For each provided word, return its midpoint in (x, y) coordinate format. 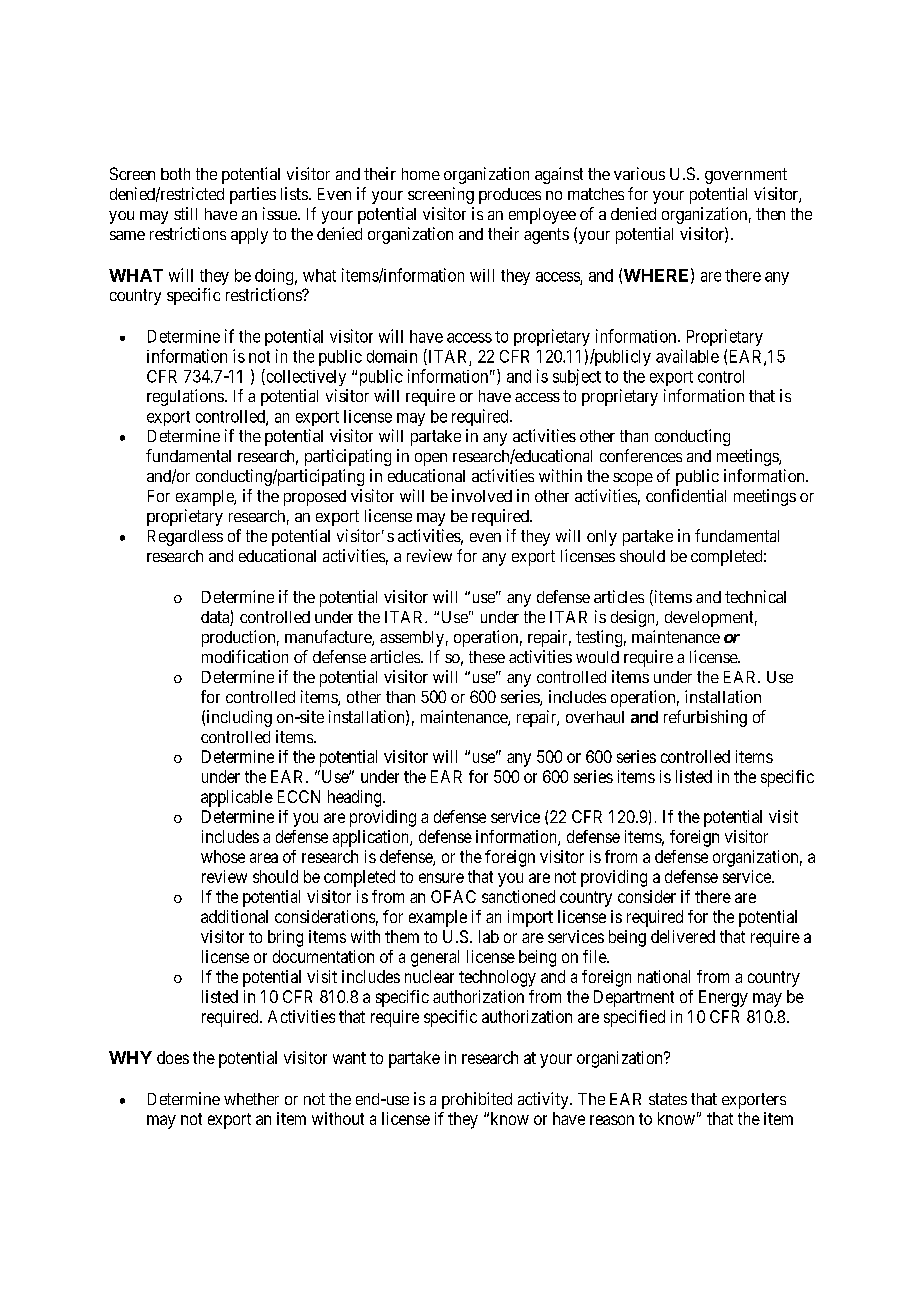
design (634, 618)
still (185, 213)
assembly (412, 639)
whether (251, 1099)
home (421, 174)
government (746, 176)
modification (245, 656)
